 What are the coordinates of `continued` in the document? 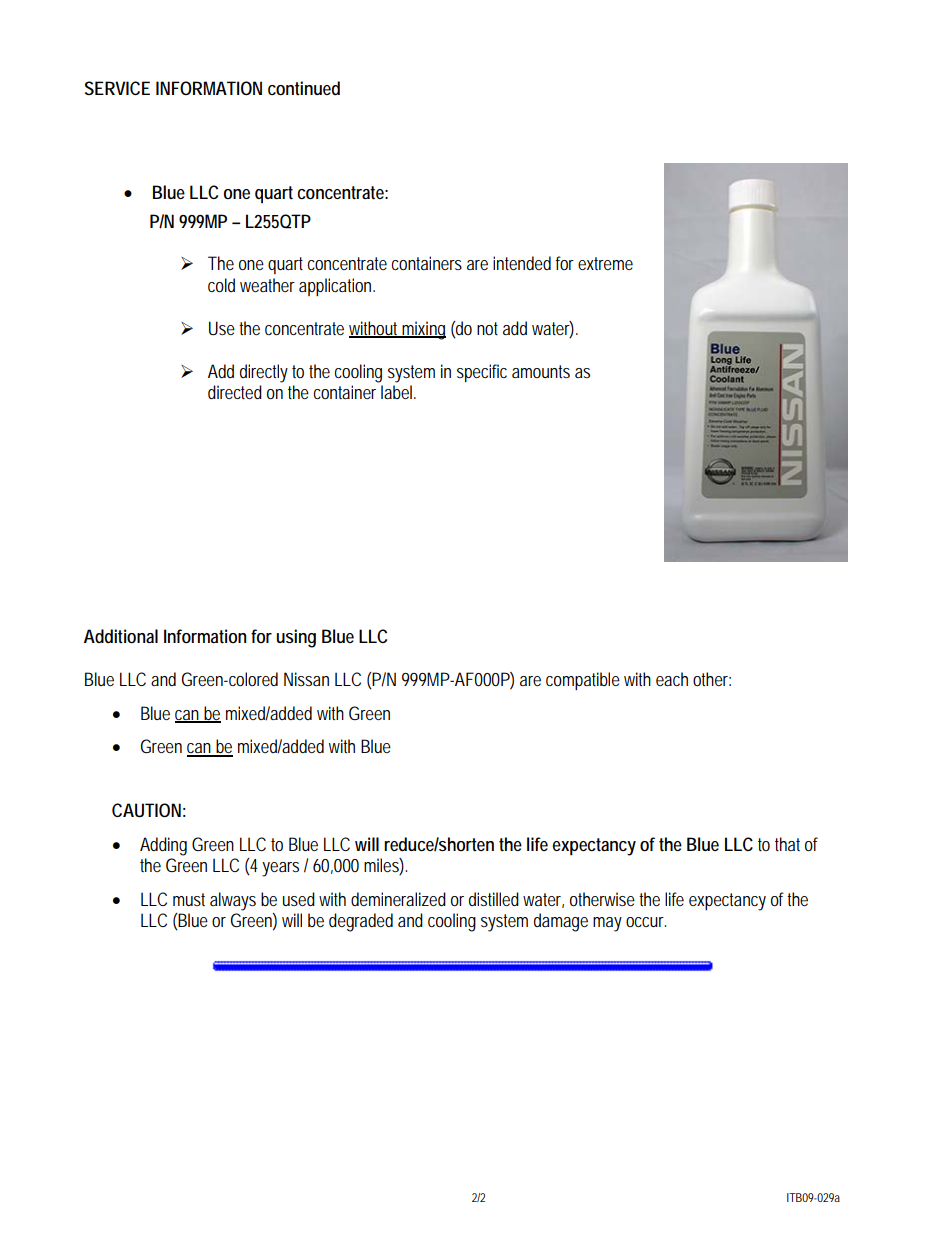 It's located at (304, 88).
